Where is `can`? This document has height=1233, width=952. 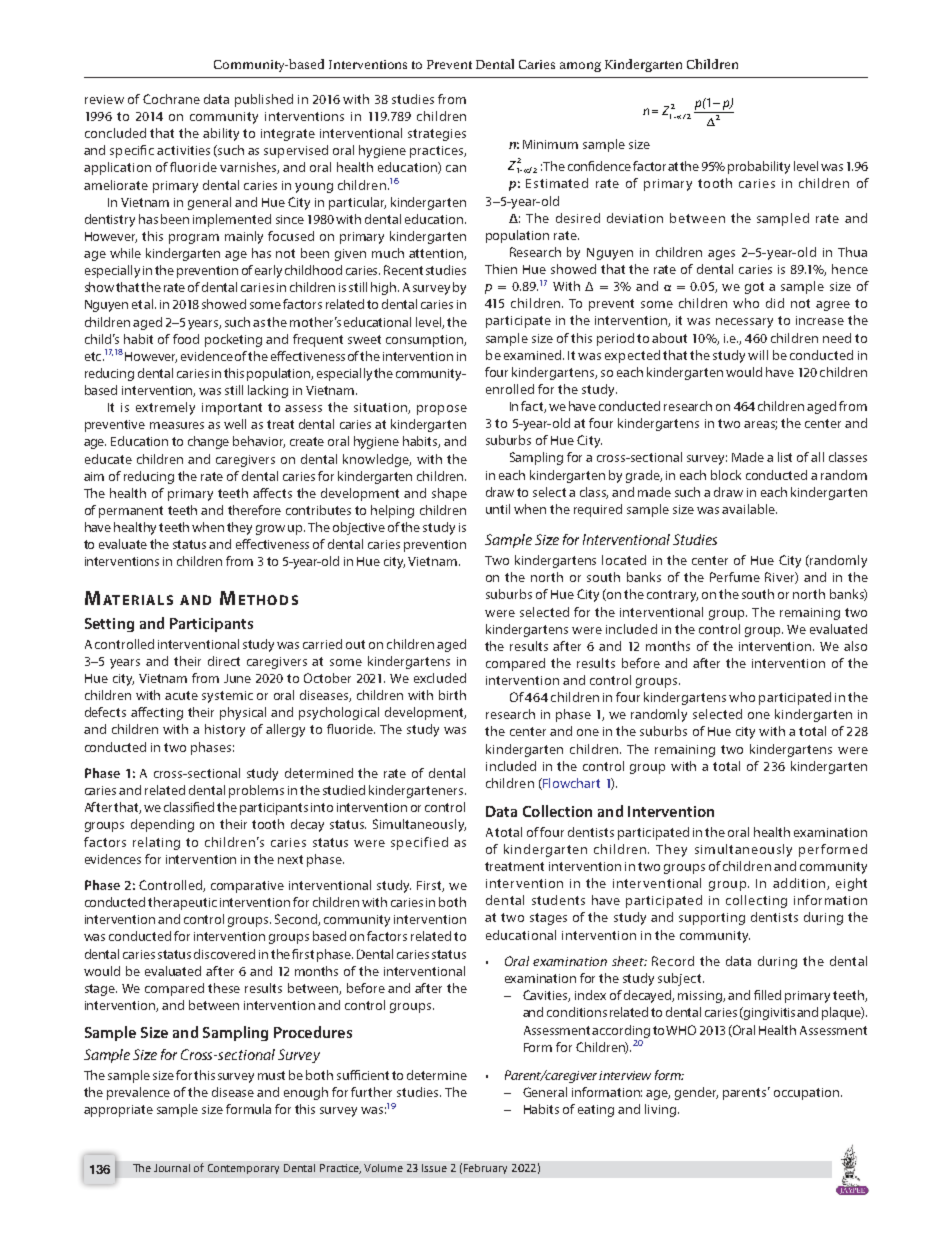
can is located at coordinates (456, 168).
